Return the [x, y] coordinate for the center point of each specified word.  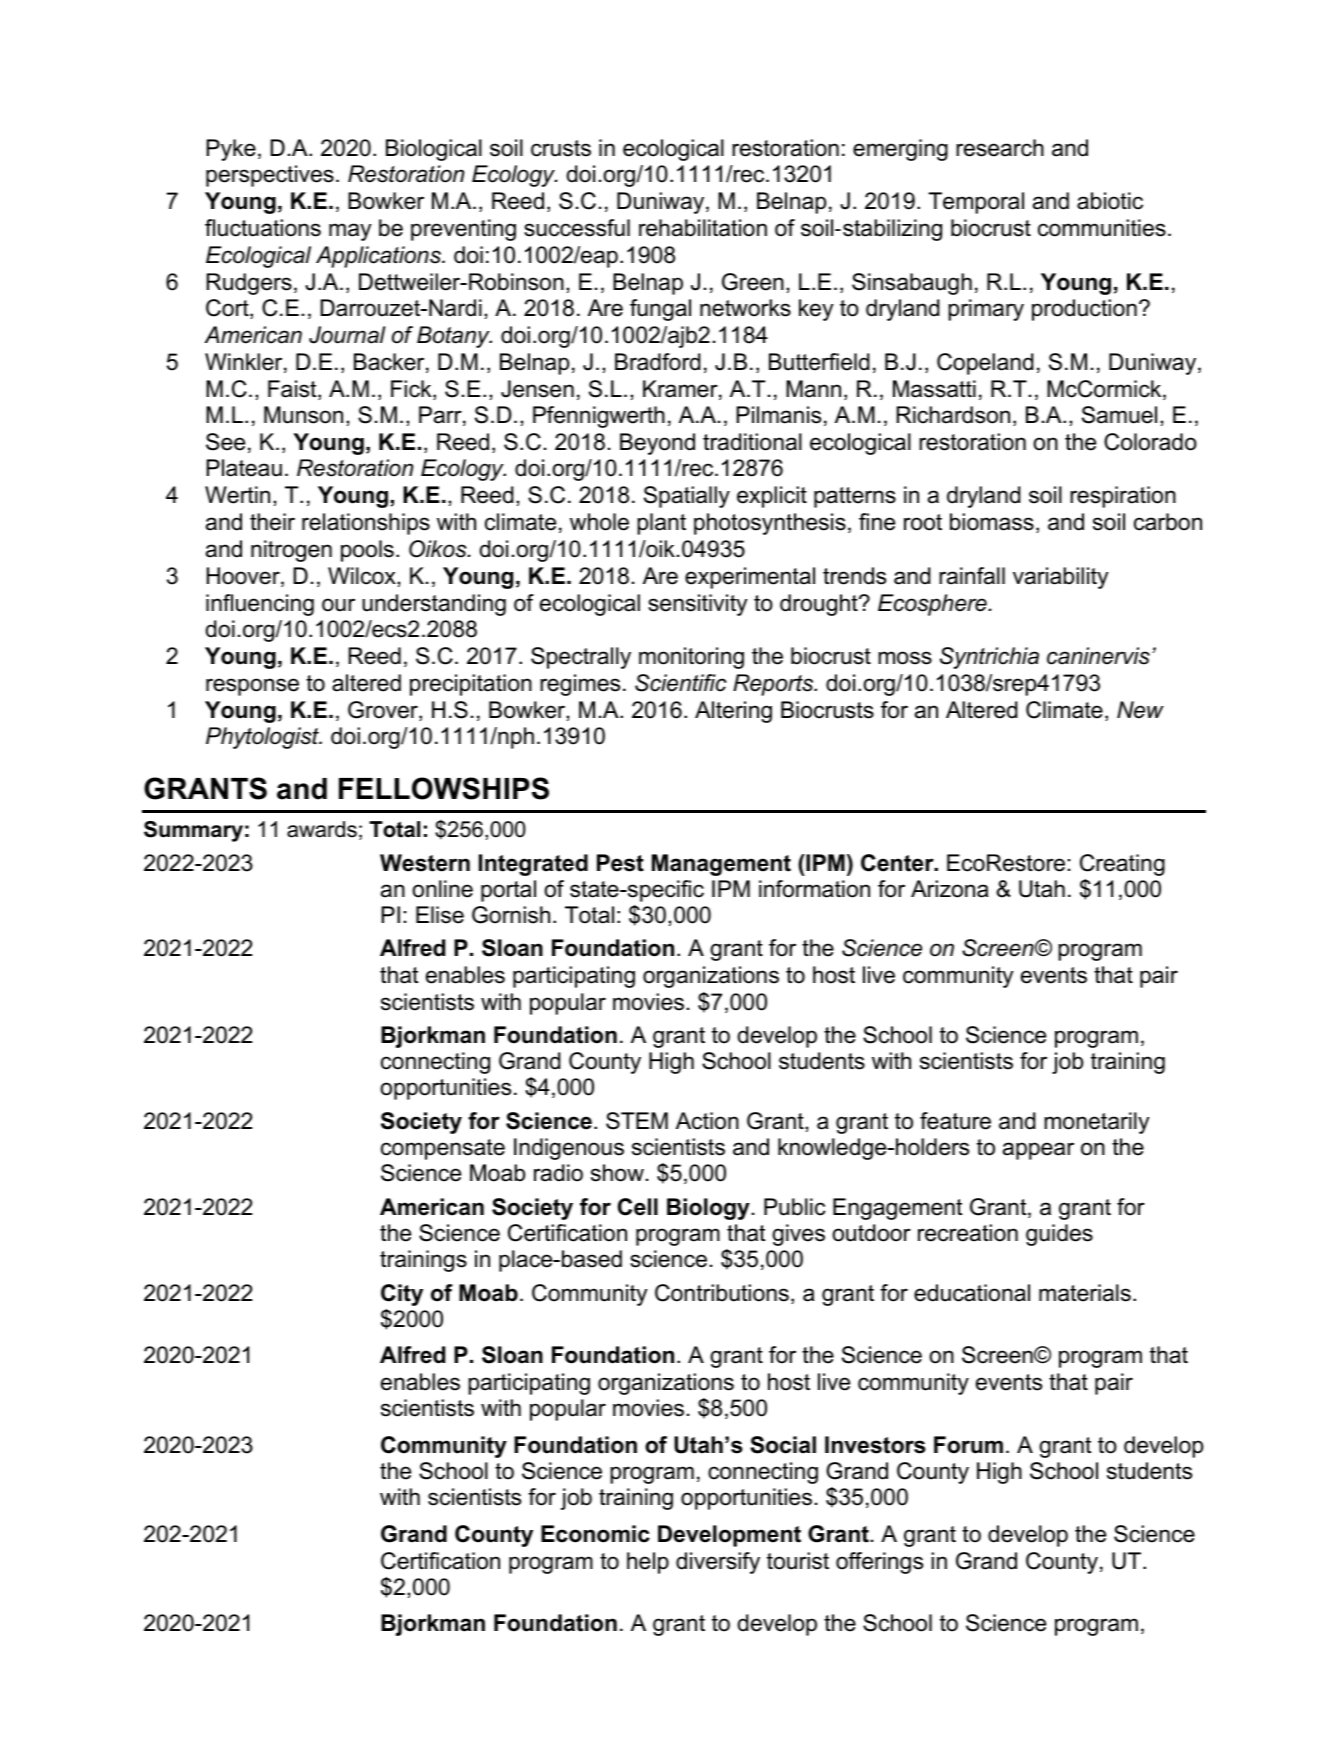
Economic [595, 1534]
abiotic [1110, 201]
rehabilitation [703, 228]
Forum [968, 1445]
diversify [718, 1563]
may [350, 232]
